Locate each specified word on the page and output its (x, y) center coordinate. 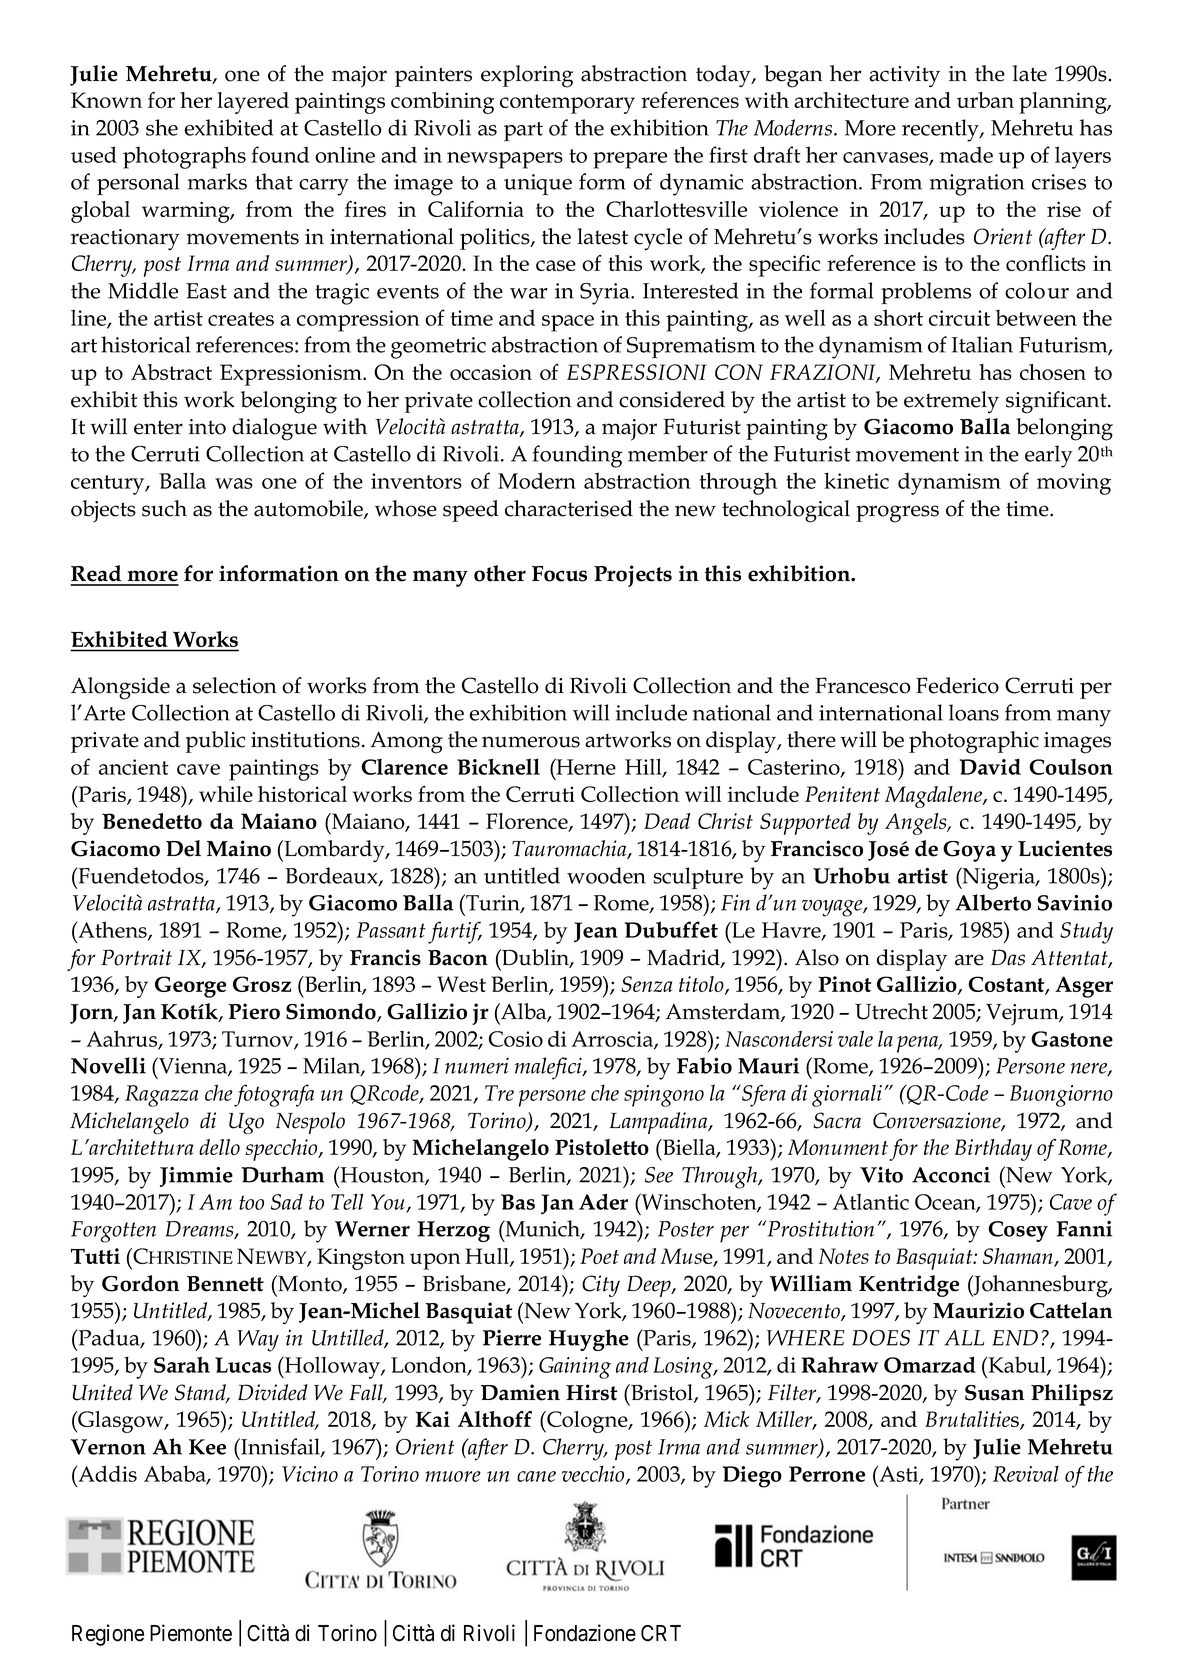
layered (253, 103)
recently (941, 130)
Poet (599, 1256)
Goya (969, 851)
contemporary (567, 104)
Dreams (201, 1230)
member (668, 453)
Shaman (1019, 1257)
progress (897, 514)
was (234, 483)
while (226, 794)
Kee (207, 1447)
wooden (606, 875)
